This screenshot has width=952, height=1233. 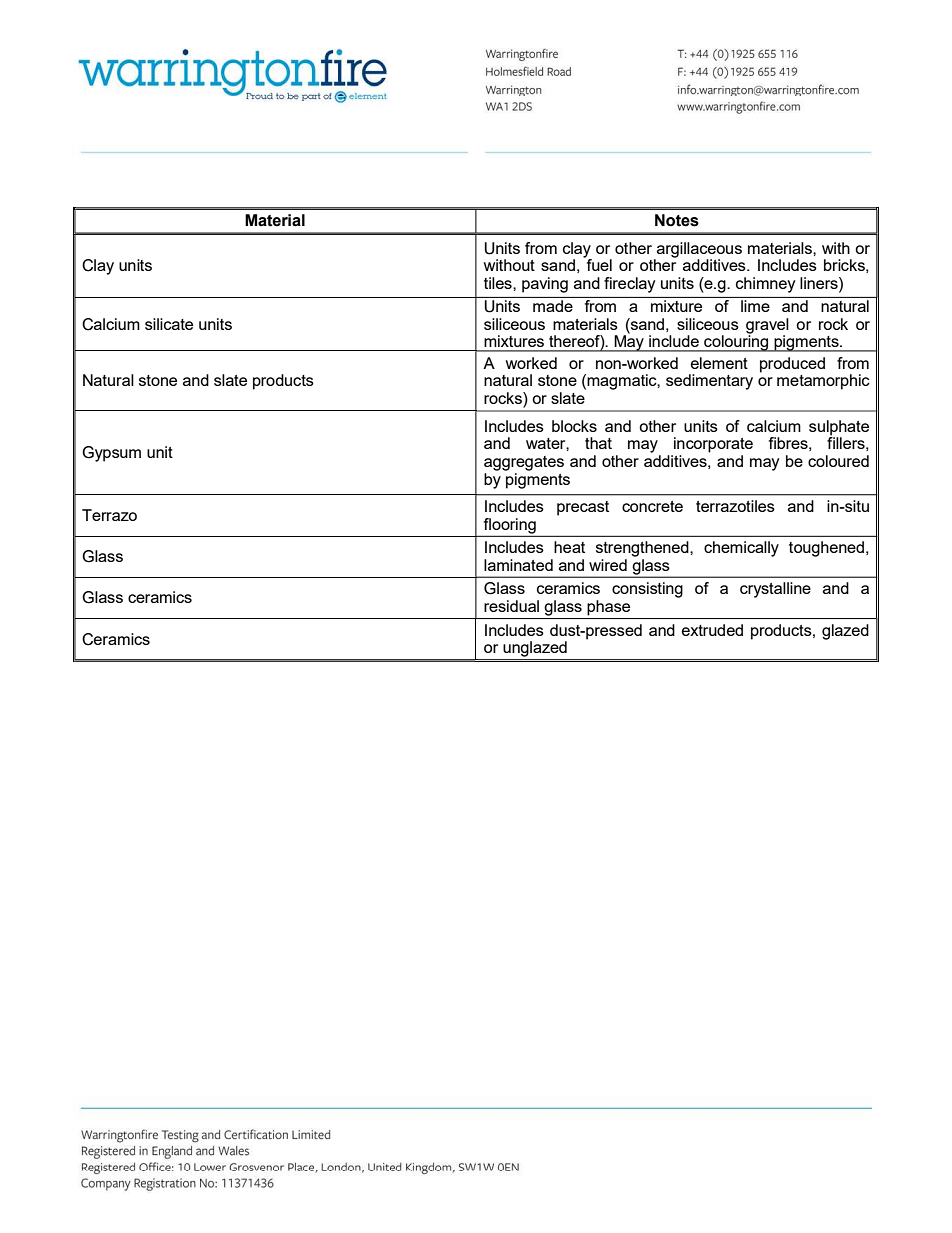 I want to click on extruded, so click(x=712, y=630).
